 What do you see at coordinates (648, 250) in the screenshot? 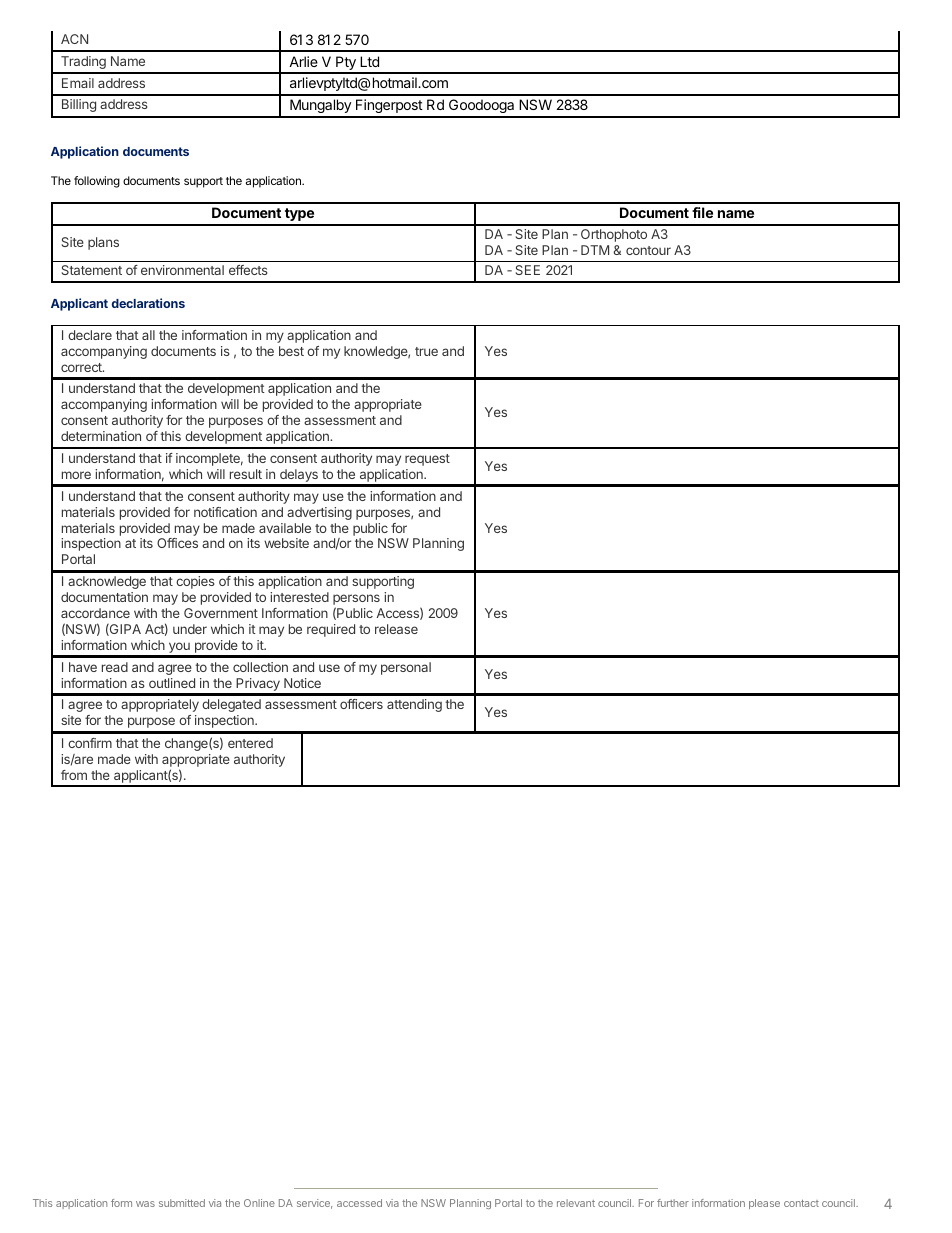
I see `contour` at bounding box center [648, 250].
